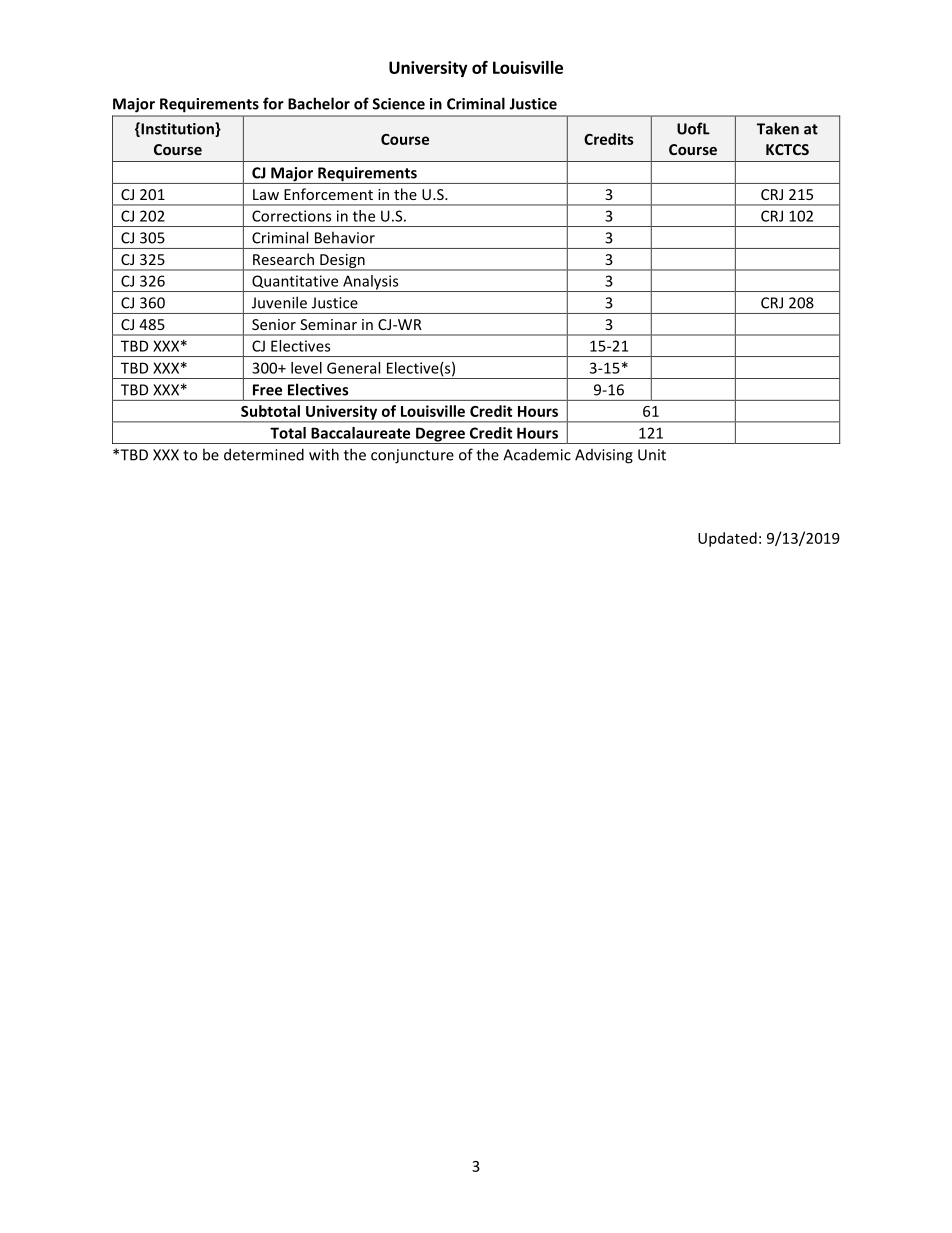  Describe the element at coordinates (398, 104) in the image. I see `Science` at that location.
